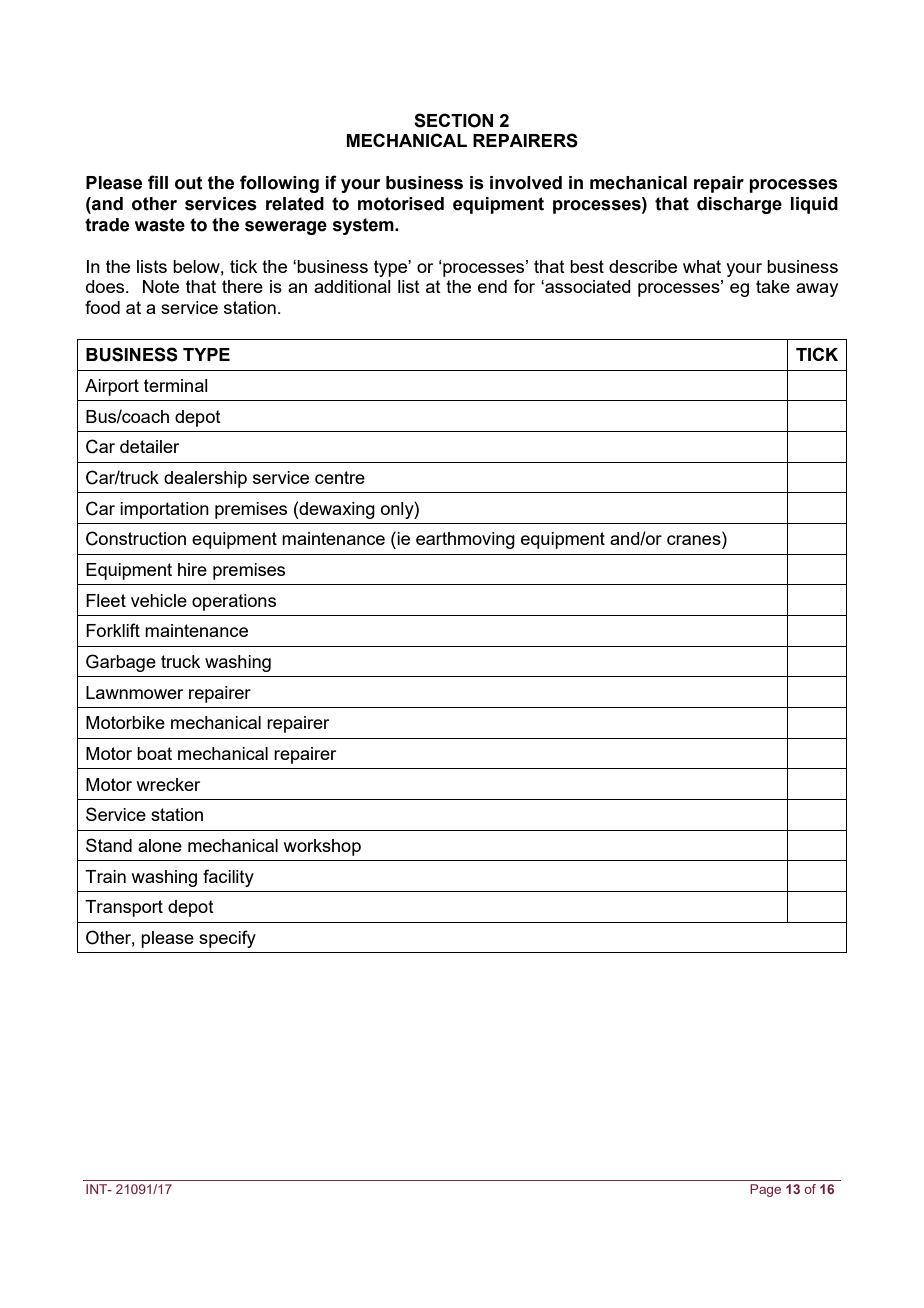 Image resolution: width=924 pixels, height=1308 pixels. What do you see at coordinates (322, 847) in the screenshot?
I see `workshop` at bounding box center [322, 847].
